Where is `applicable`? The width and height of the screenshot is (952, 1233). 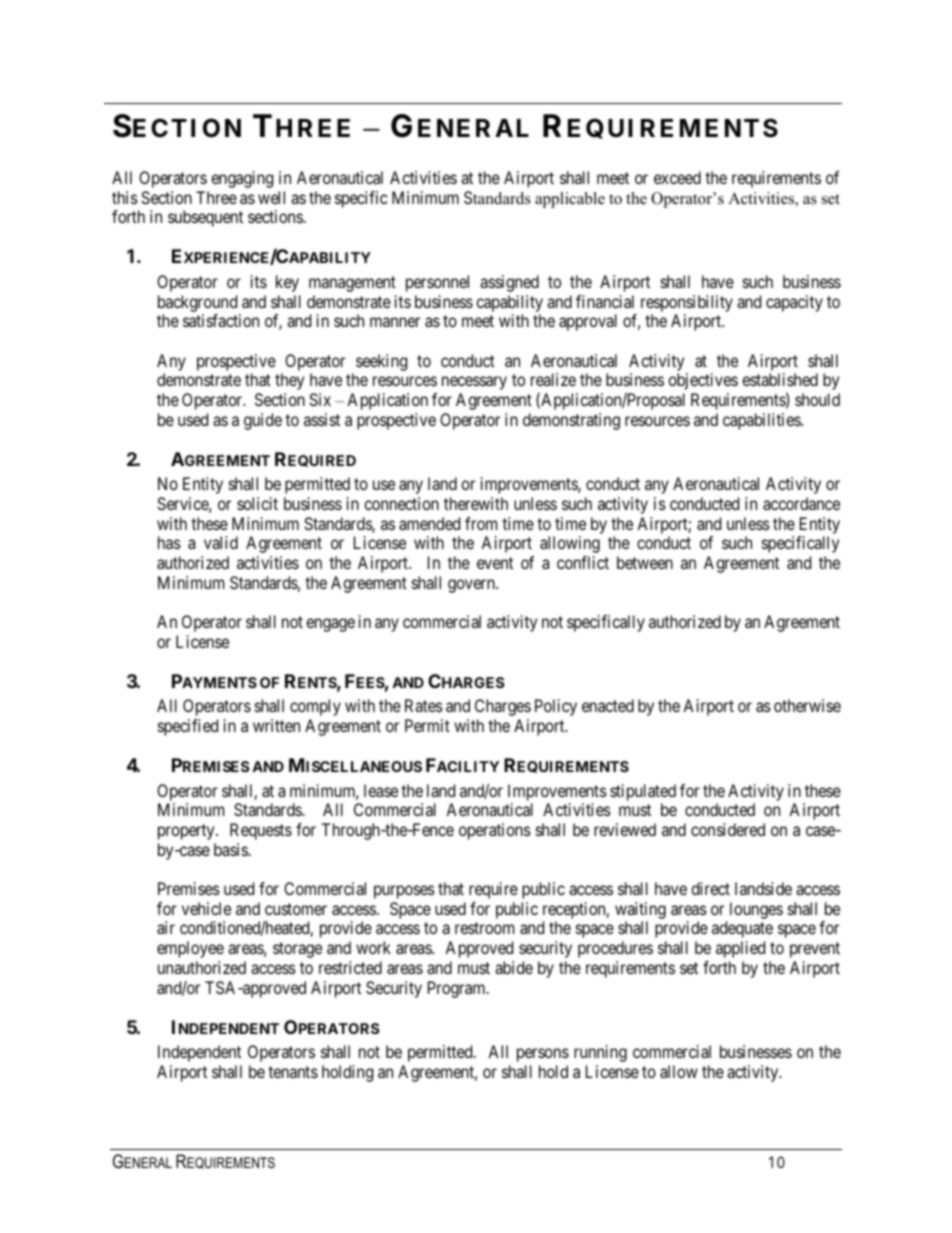
applicable is located at coordinates (570, 200).
